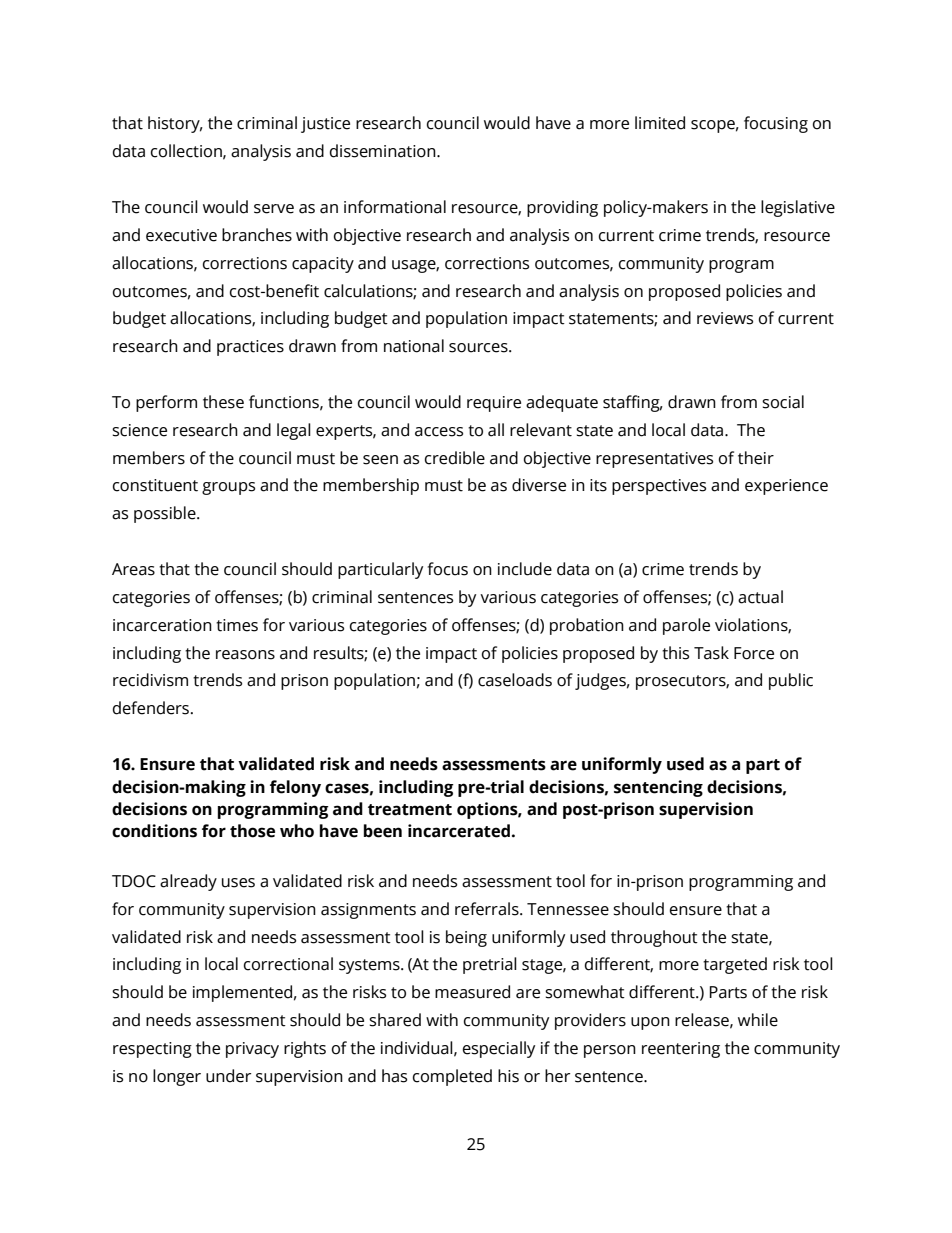  What do you see at coordinates (525, 569) in the screenshot?
I see `include` at bounding box center [525, 569].
